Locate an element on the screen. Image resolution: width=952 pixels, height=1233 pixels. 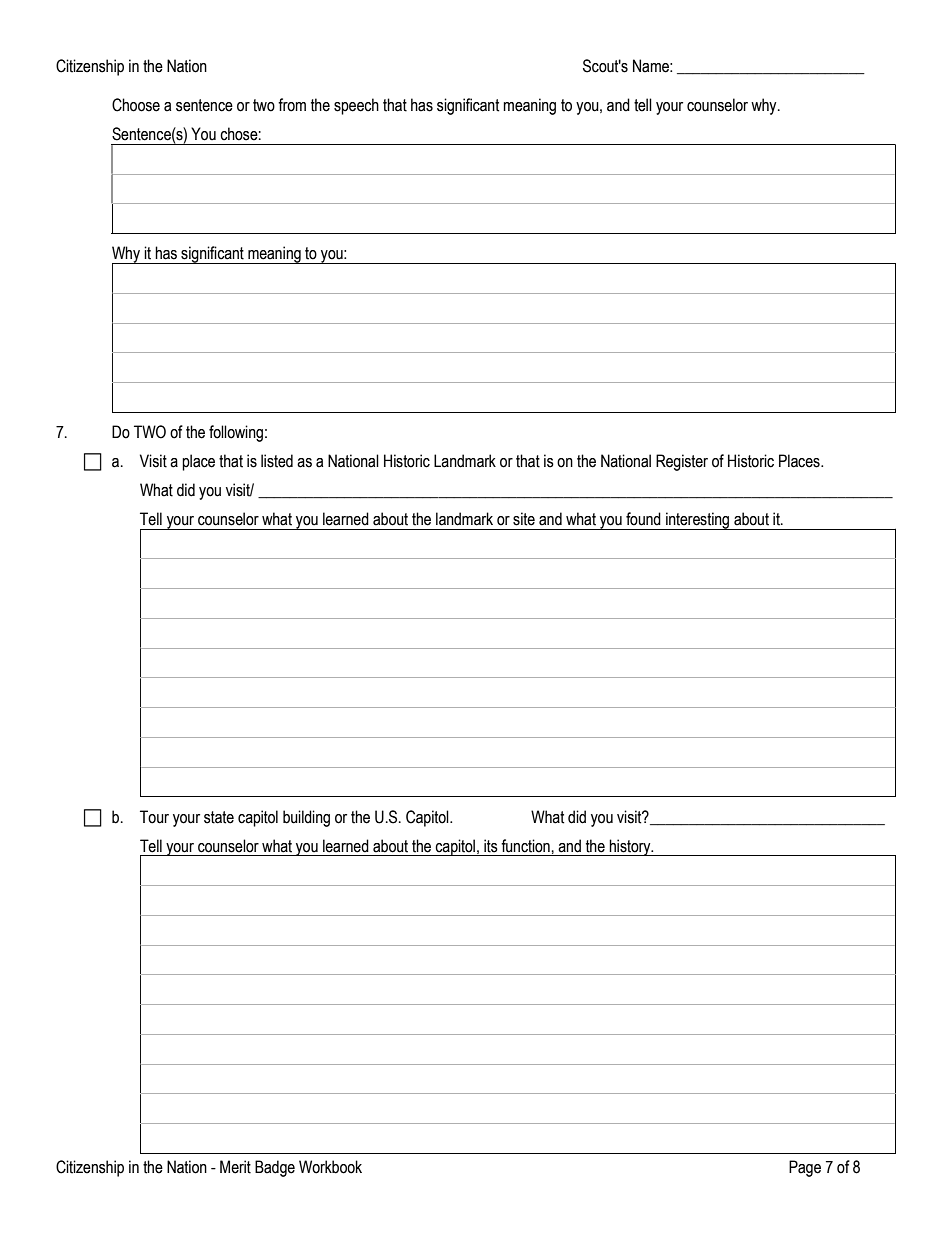
Merit is located at coordinates (235, 1167).
